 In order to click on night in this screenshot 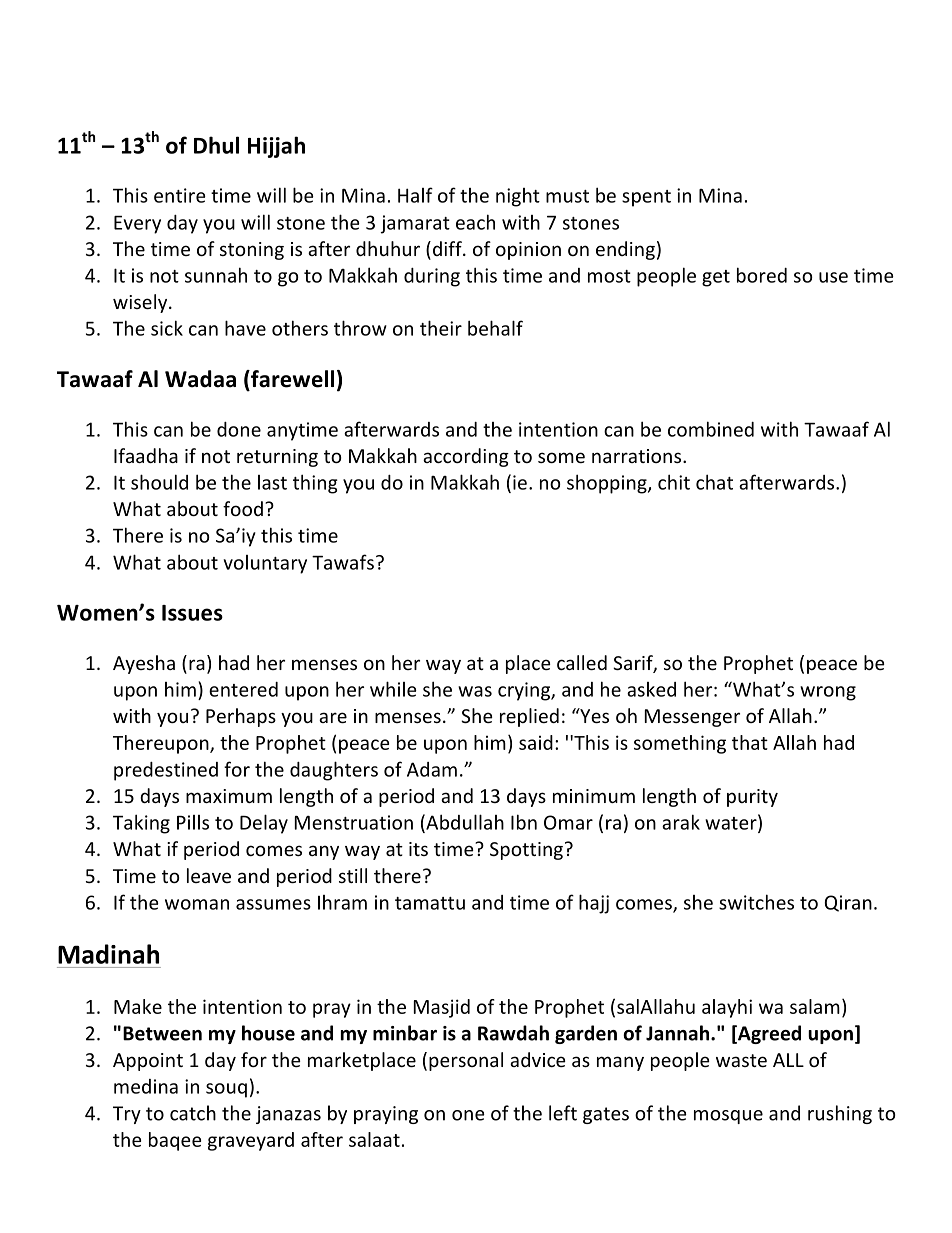, I will do `click(518, 197)`.
